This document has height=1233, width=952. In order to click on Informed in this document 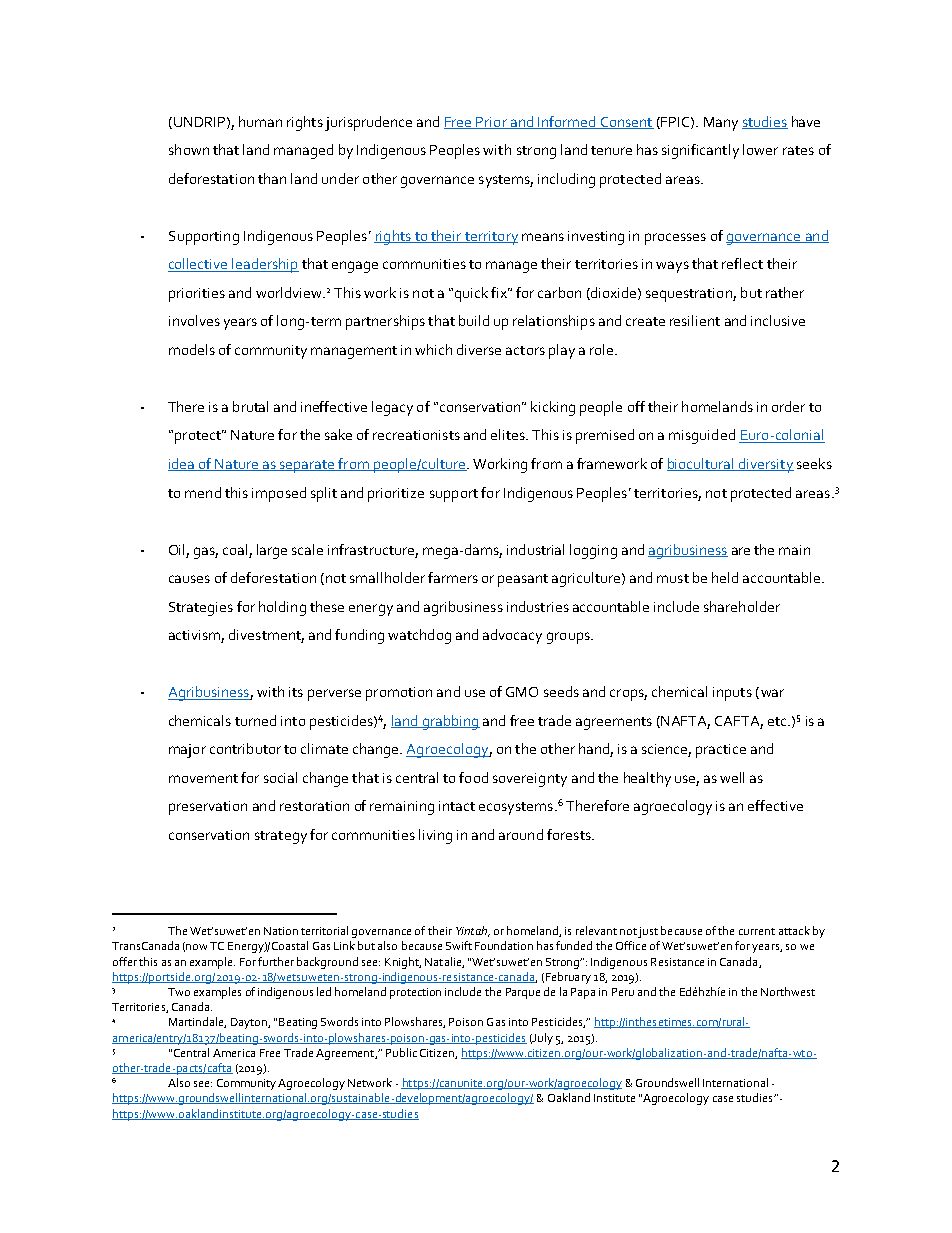, I will do `click(567, 122)`.
